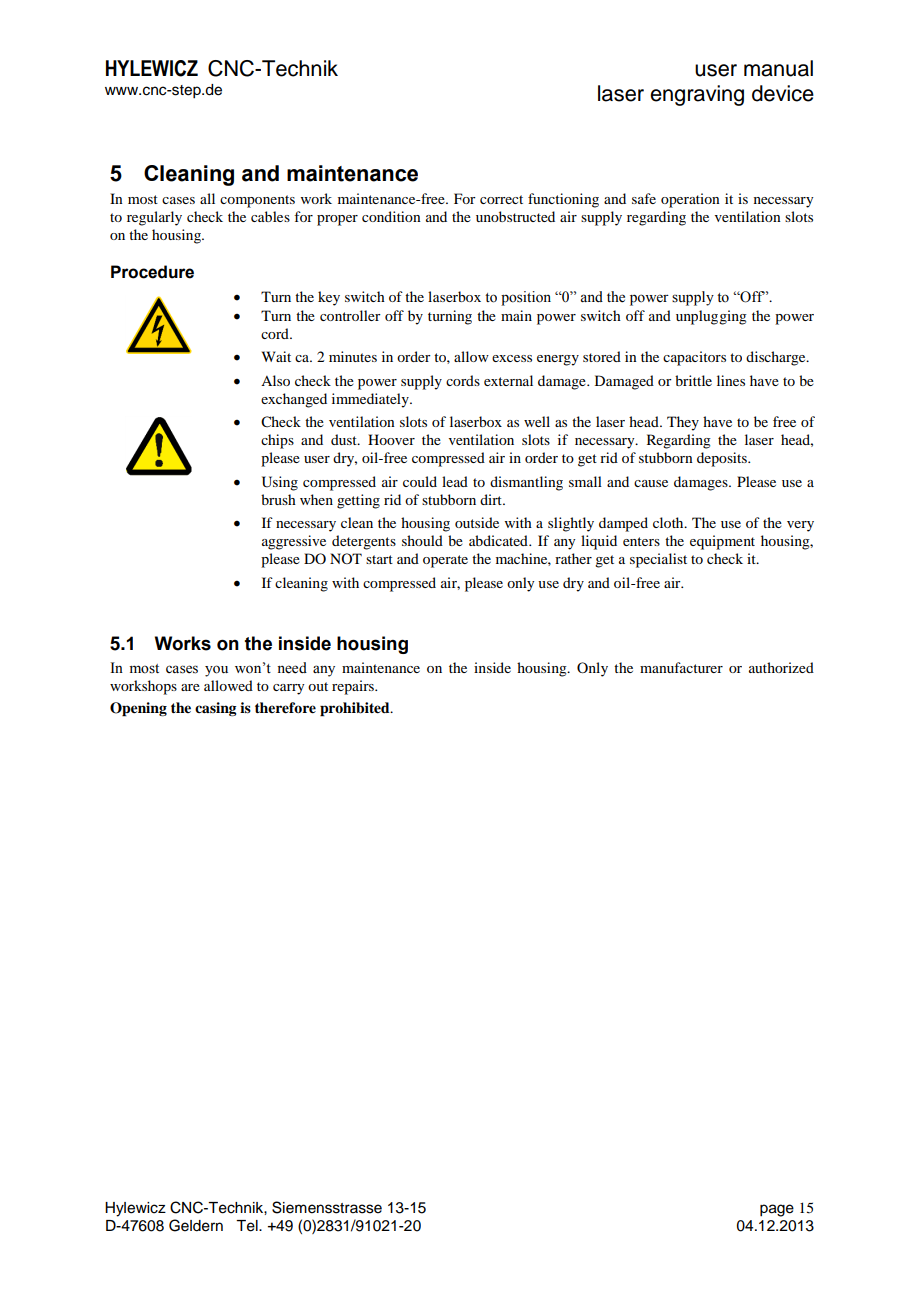  I want to click on correct, so click(501, 199).
